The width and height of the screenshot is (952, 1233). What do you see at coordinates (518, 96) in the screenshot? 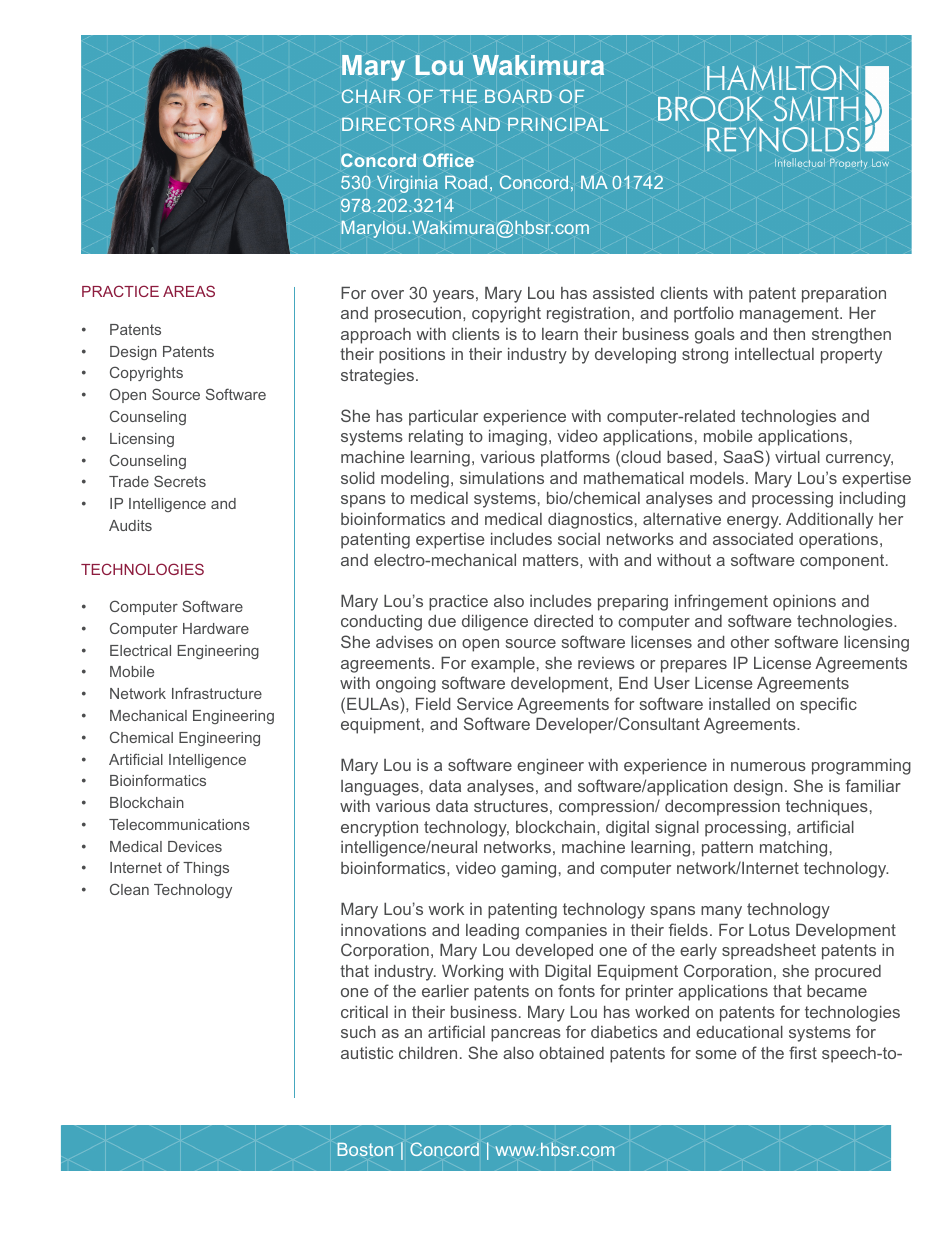
I see `BOARD` at bounding box center [518, 96].
